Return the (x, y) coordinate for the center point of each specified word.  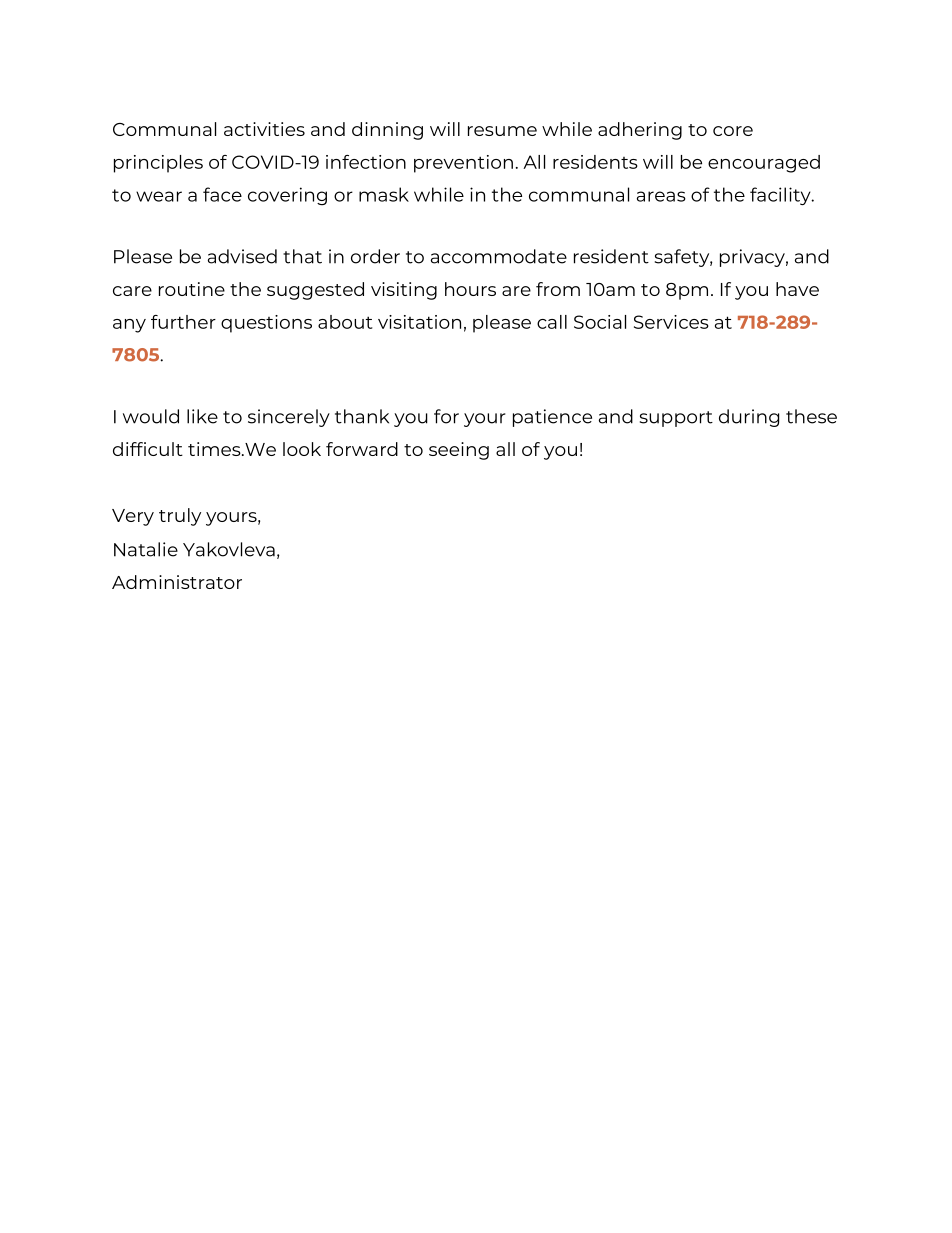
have (797, 289)
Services (671, 322)
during (749, 418)
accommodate (499, 256)
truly (180, 517)
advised (242, 256)
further (183, 322)
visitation (419, 322)
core (733, 131)
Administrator (177, 582)
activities (264, 129)
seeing (459, 451)
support (676, 419)
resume (502, 131)
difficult (148, 449)
